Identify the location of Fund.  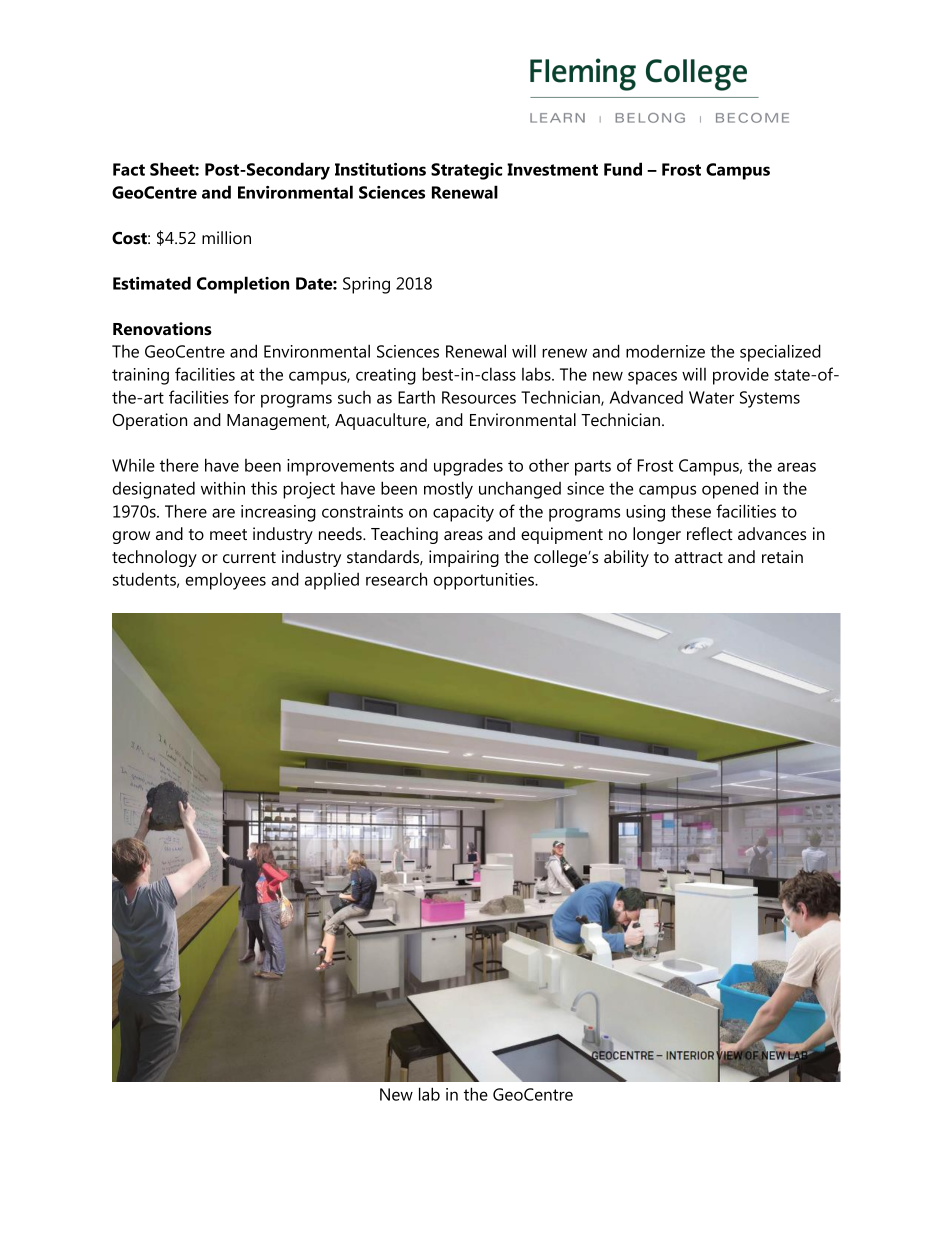
(623, 169).
